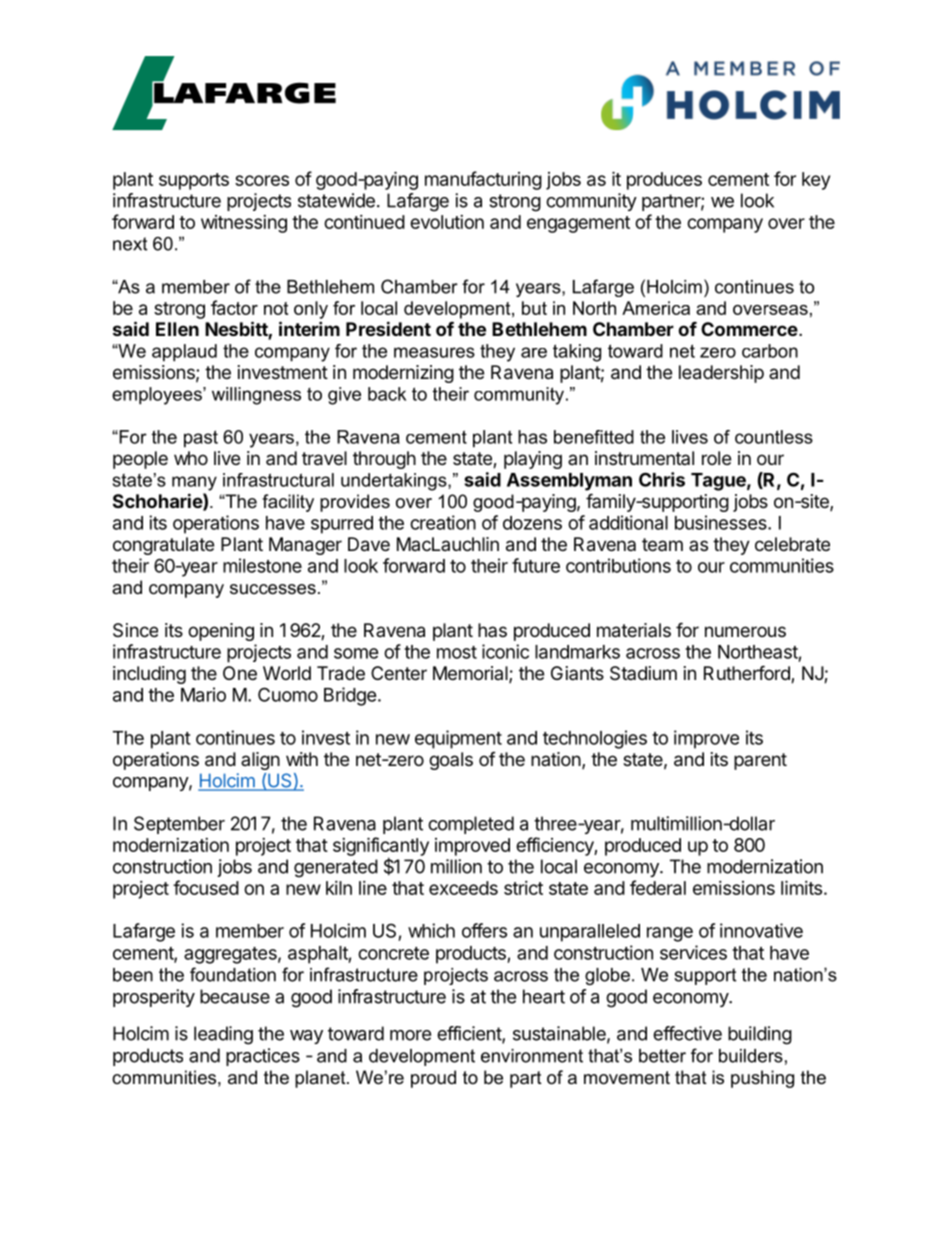 The image size is (952, 1233). Describe the element at coordinates (664, 181) in the page. I see `produces` at that location.
